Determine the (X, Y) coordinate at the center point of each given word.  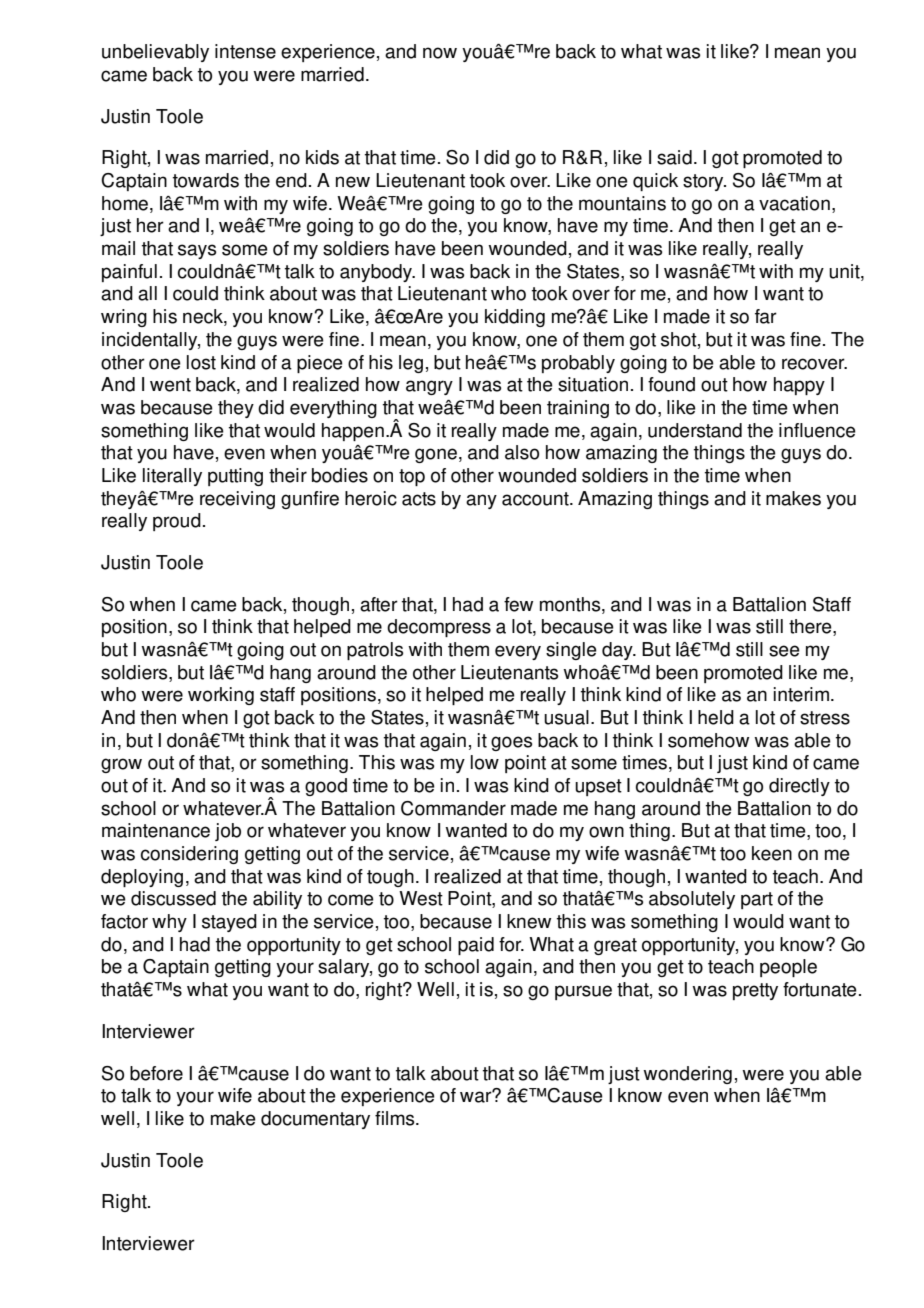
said (674, 157)
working (221, 696)
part (757, 900)
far (766, 316)
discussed (173, 898)
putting (235, 477)
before (156, 1073)
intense (245, 51)
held (716, 717)
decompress (439, 628)
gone (436, 455)
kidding (515, 318)
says (197, 251)
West (421, 898)
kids (322, 157)
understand (695, 430)
